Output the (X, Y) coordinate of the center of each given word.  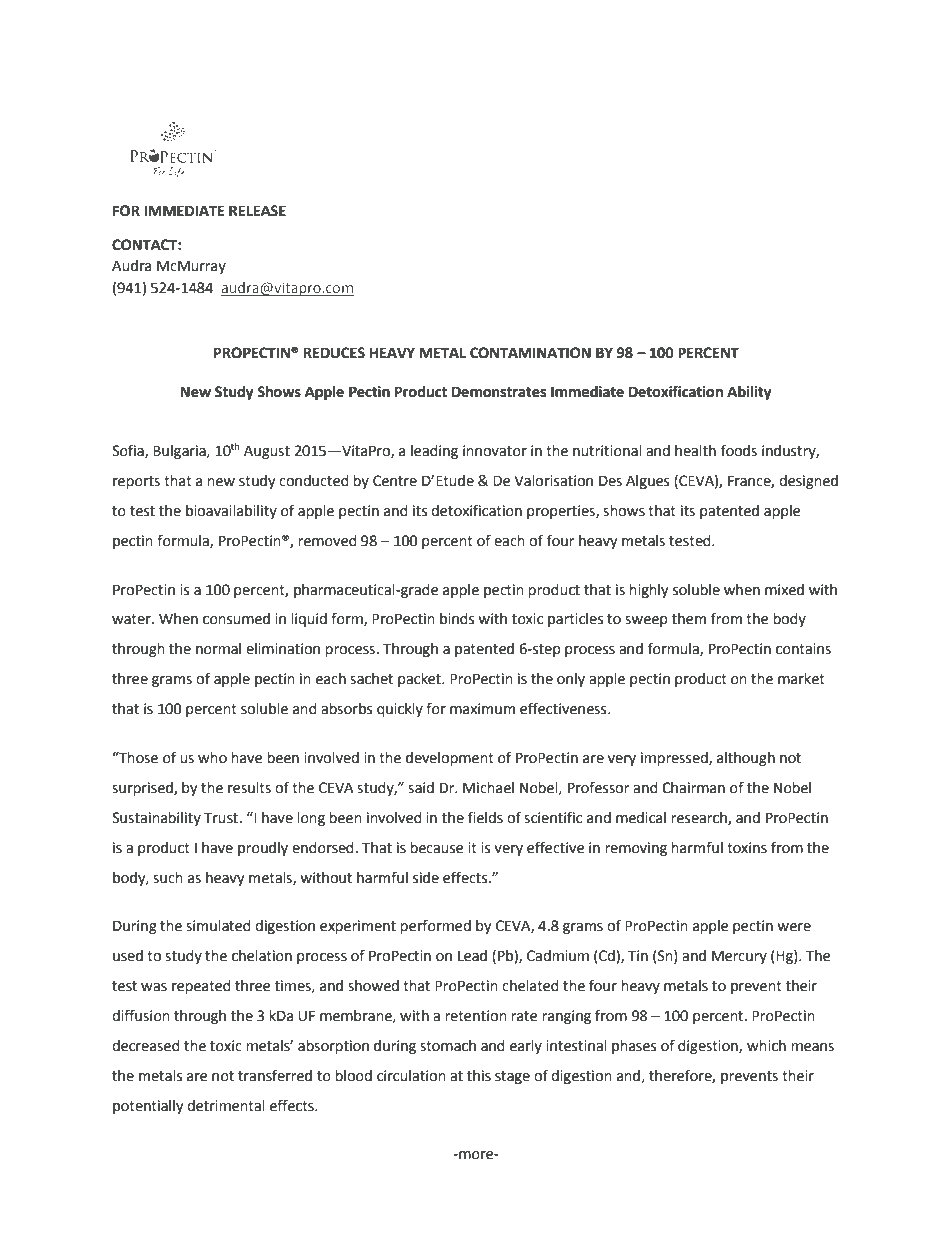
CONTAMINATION (530, 353)
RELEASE (257, 211)
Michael (488, 788)
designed (808, 482)
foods (739, 450)
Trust (221, 818)
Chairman (693, 788)
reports (136, 482)
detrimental (226, 1106)
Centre (395, 481)
